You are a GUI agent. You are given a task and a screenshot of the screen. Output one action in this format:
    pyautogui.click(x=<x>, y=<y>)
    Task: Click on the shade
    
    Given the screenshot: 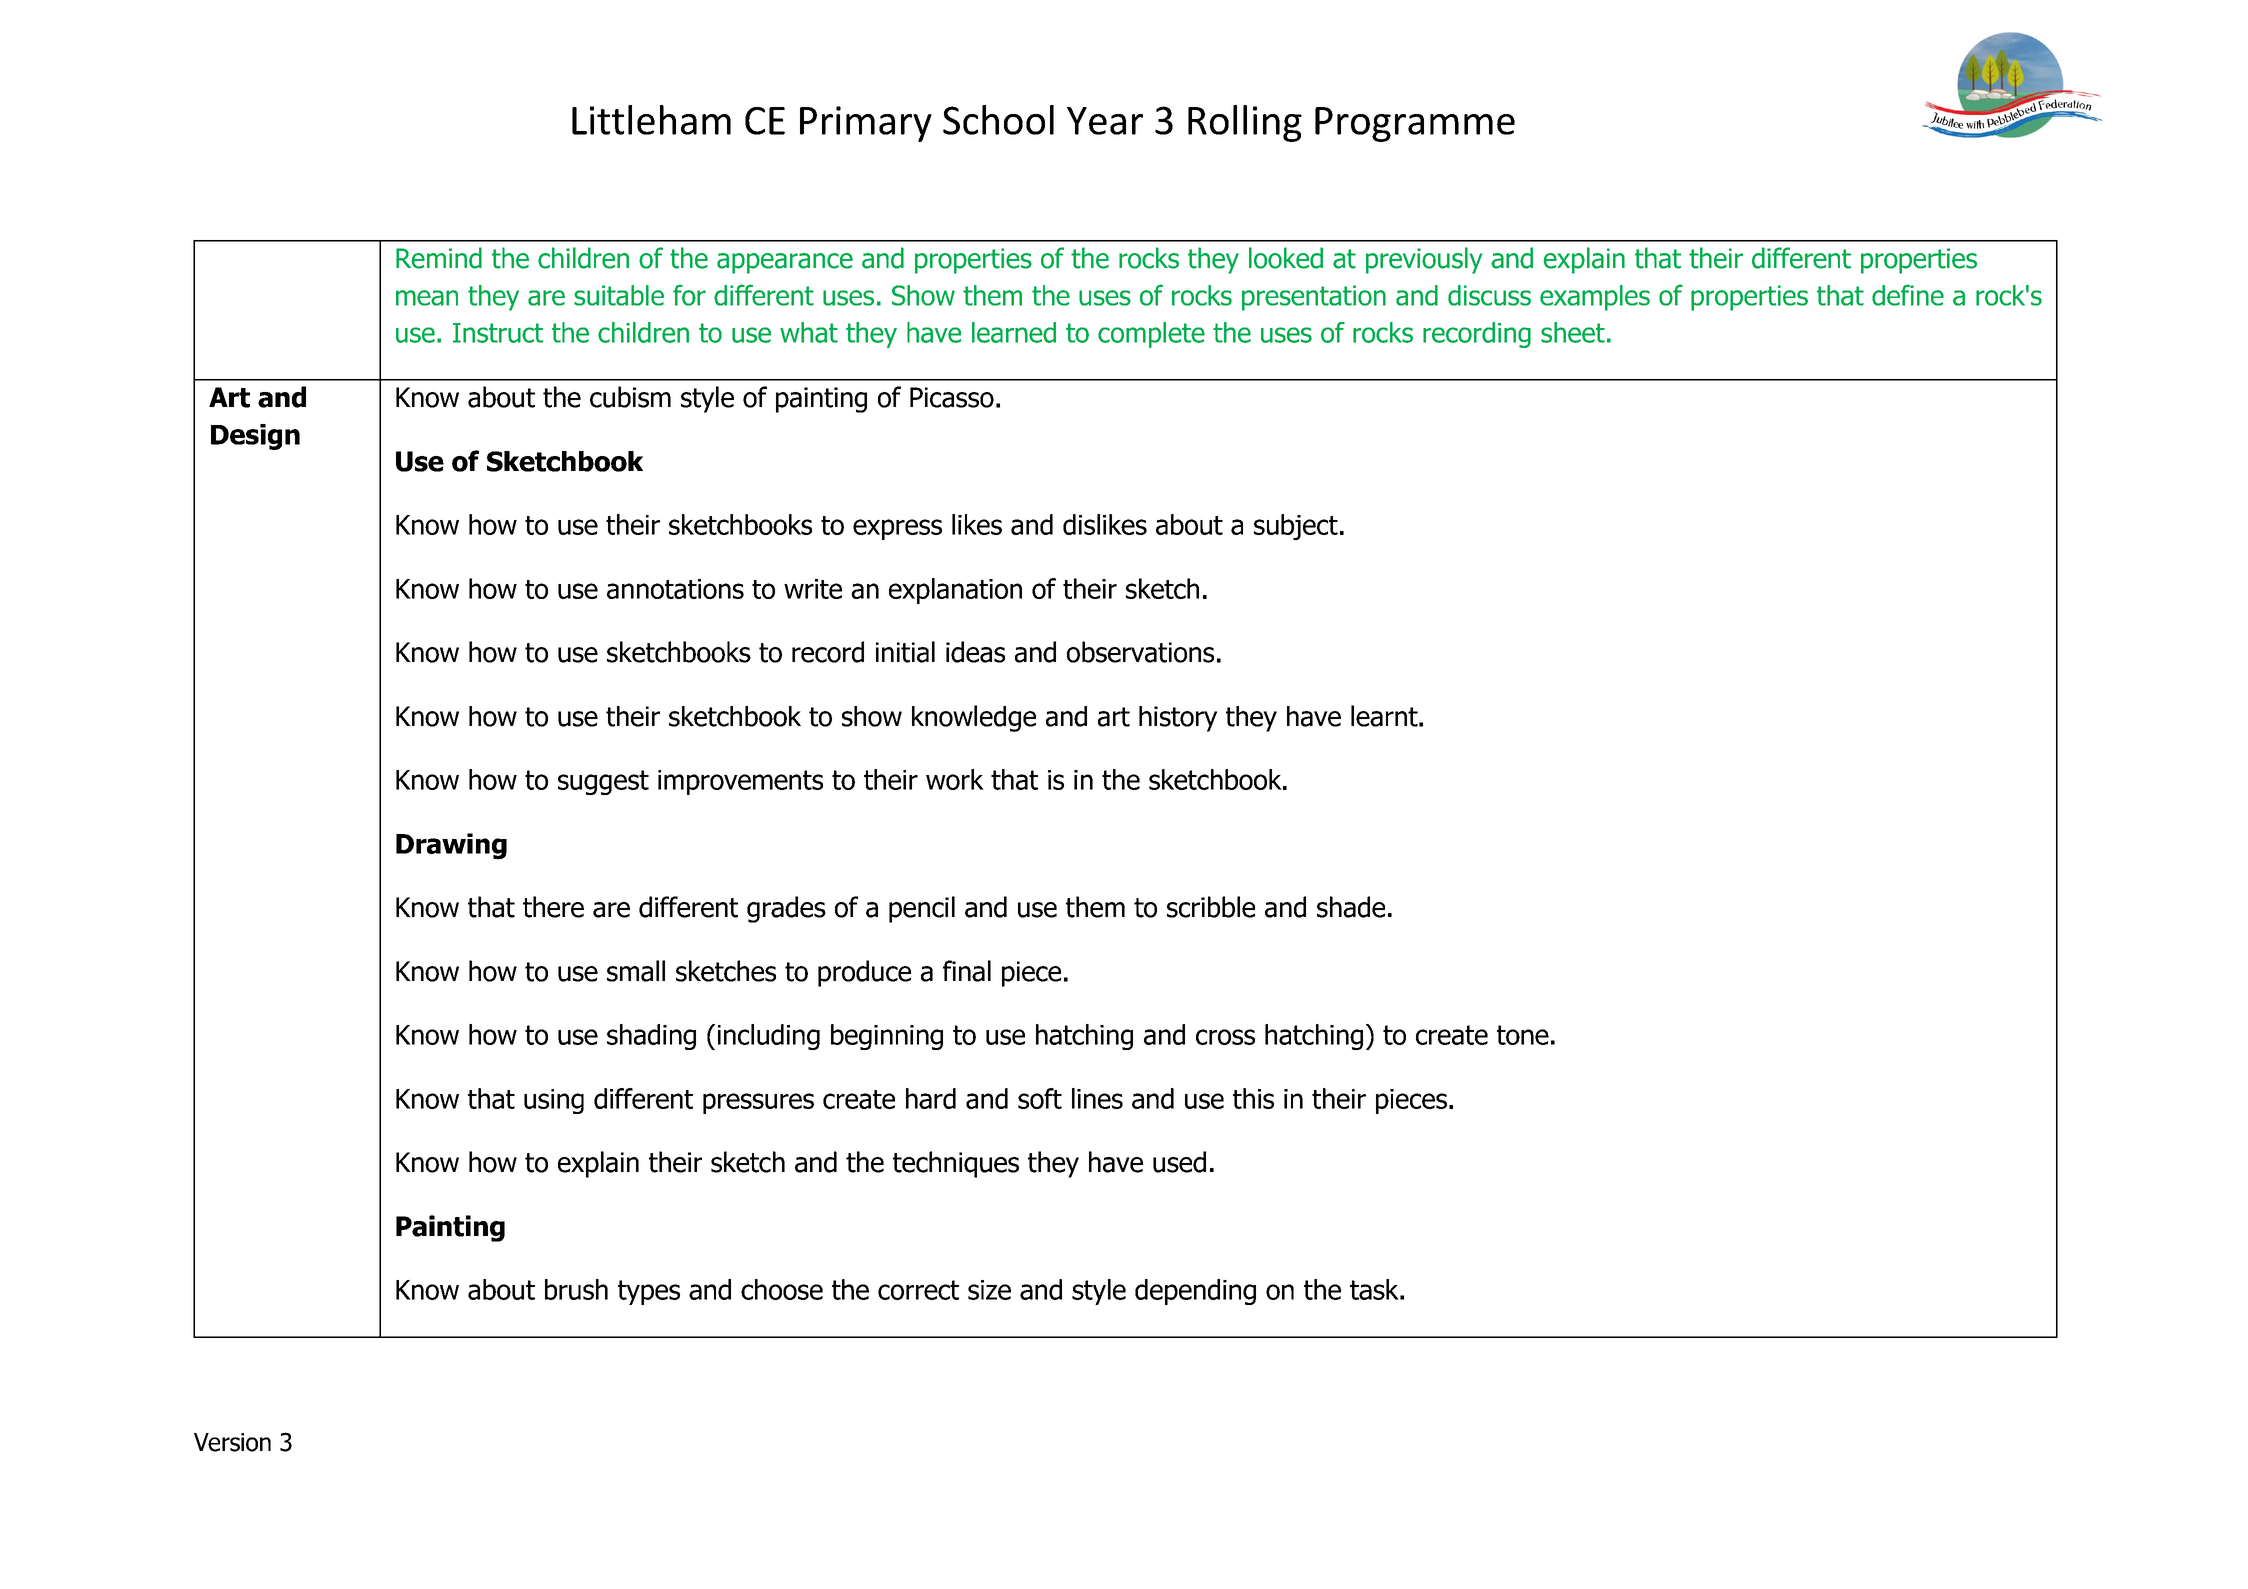 What is the action you would take?
    pyautogui.click(x=1351, y=907)
